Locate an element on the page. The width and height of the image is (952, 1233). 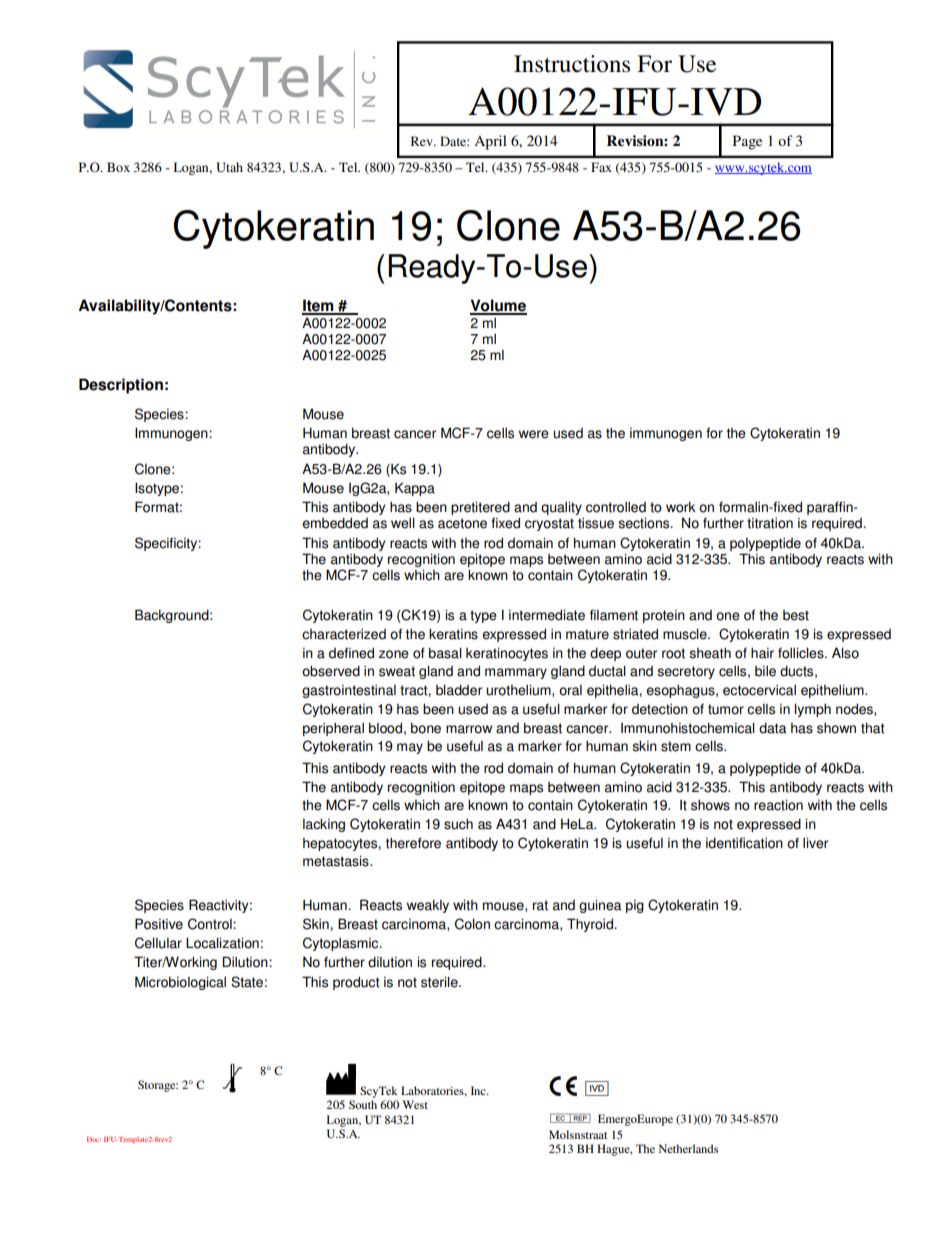
Description is located at coordinates (121, 386).
